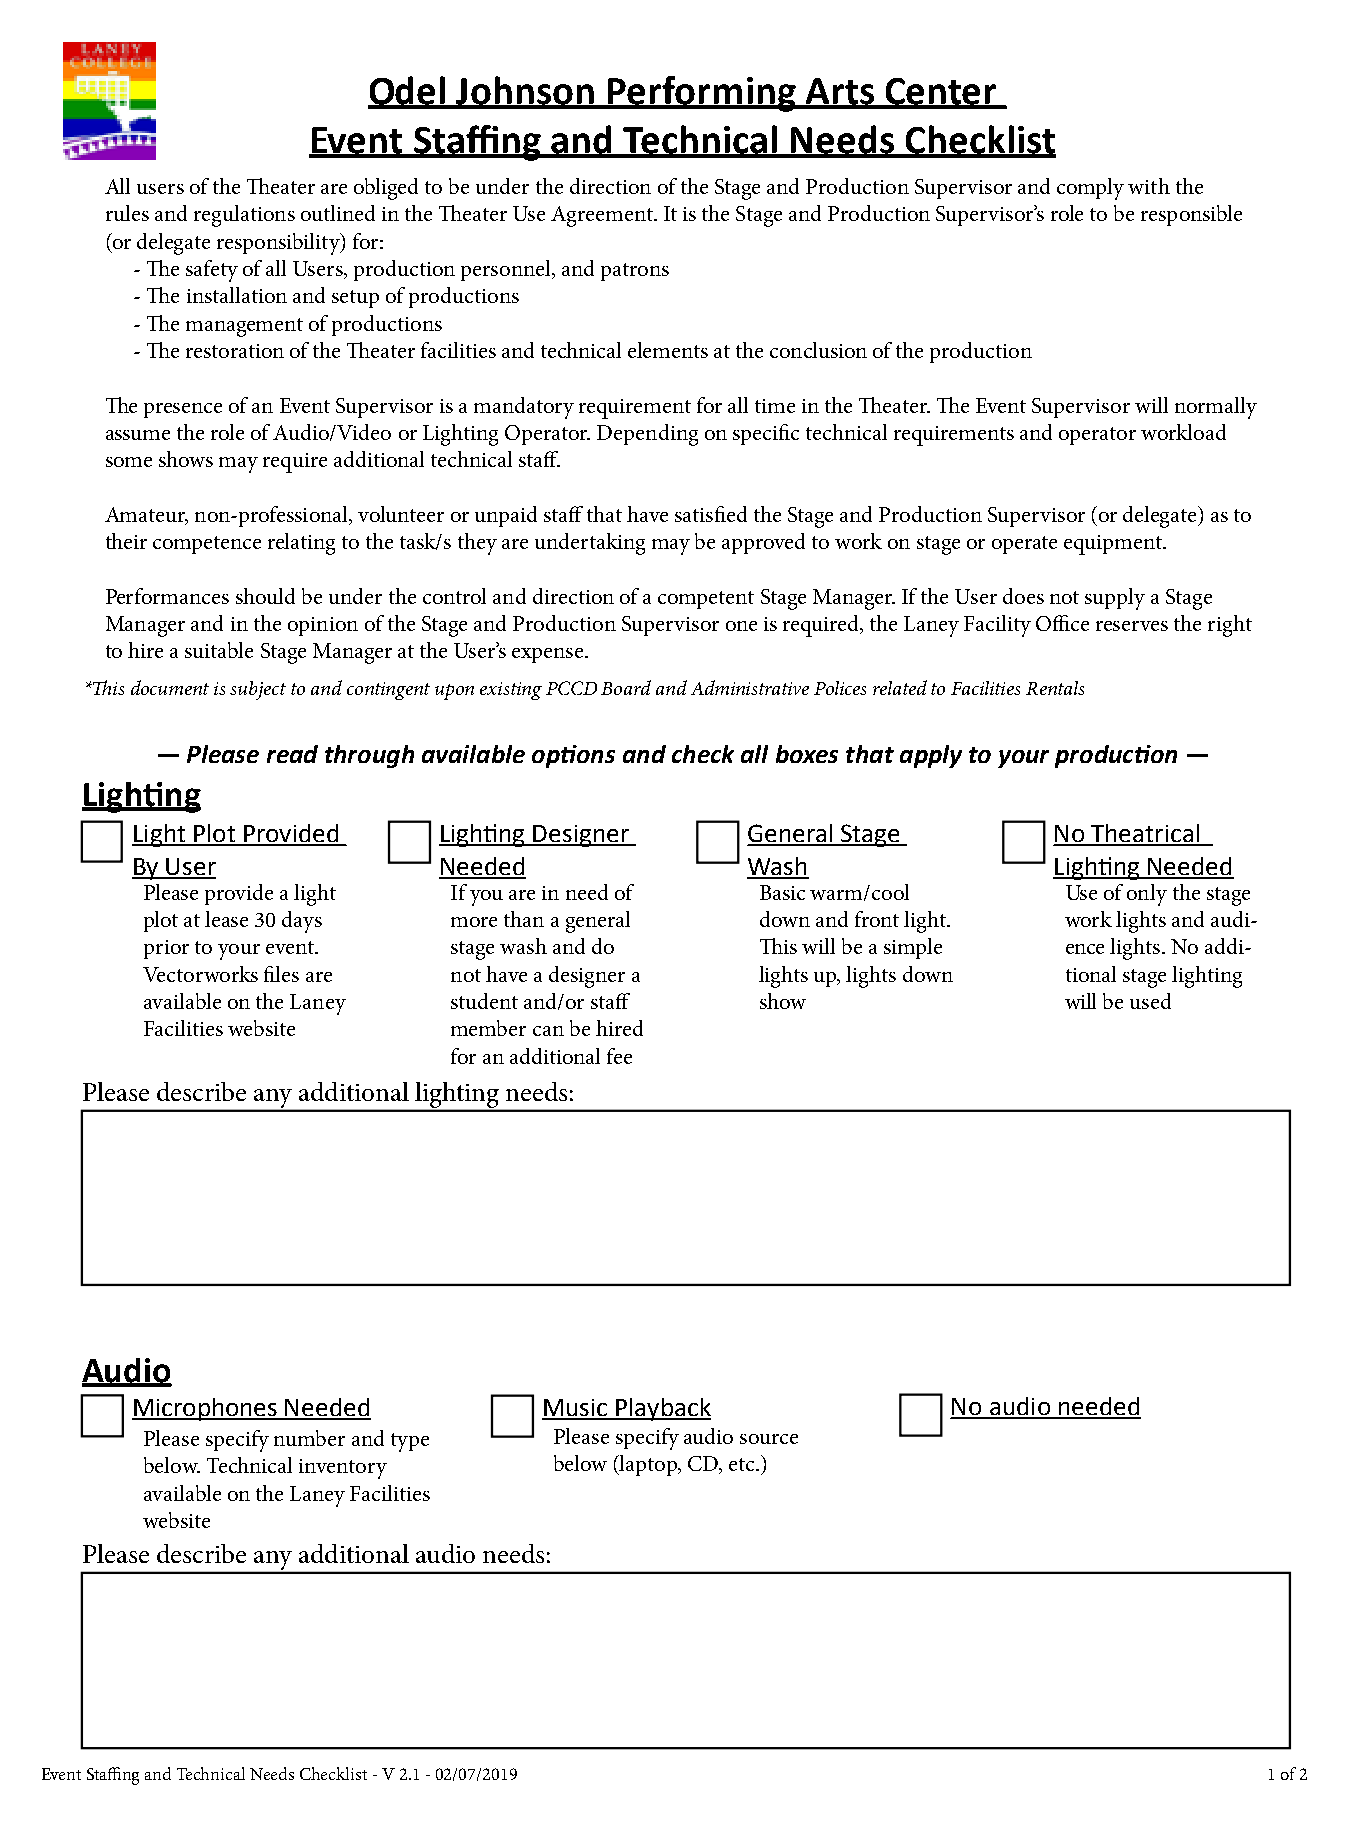  I want to click on number, so click(309, 1438).
